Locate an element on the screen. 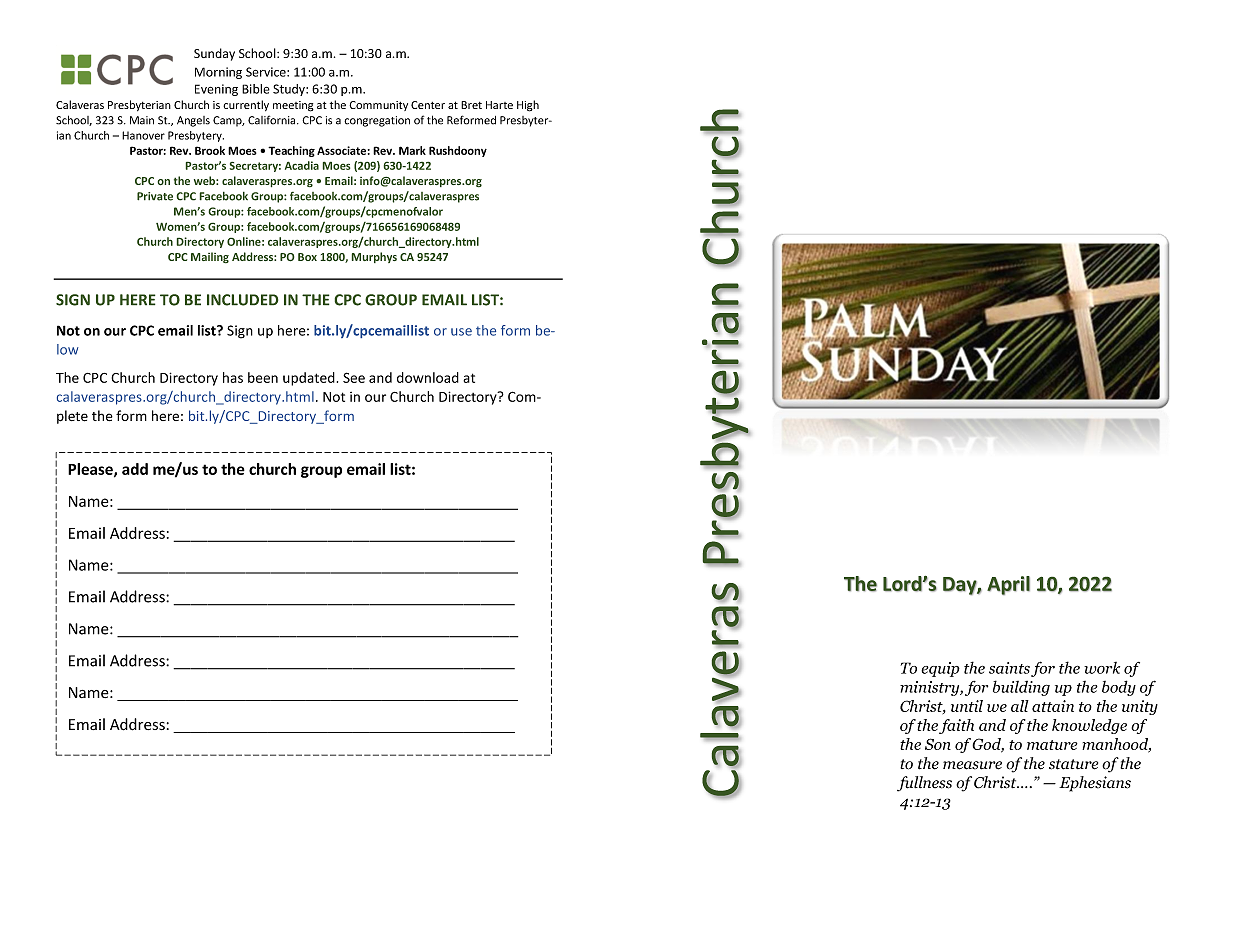  Morning is located at coordinates (218, 73).
